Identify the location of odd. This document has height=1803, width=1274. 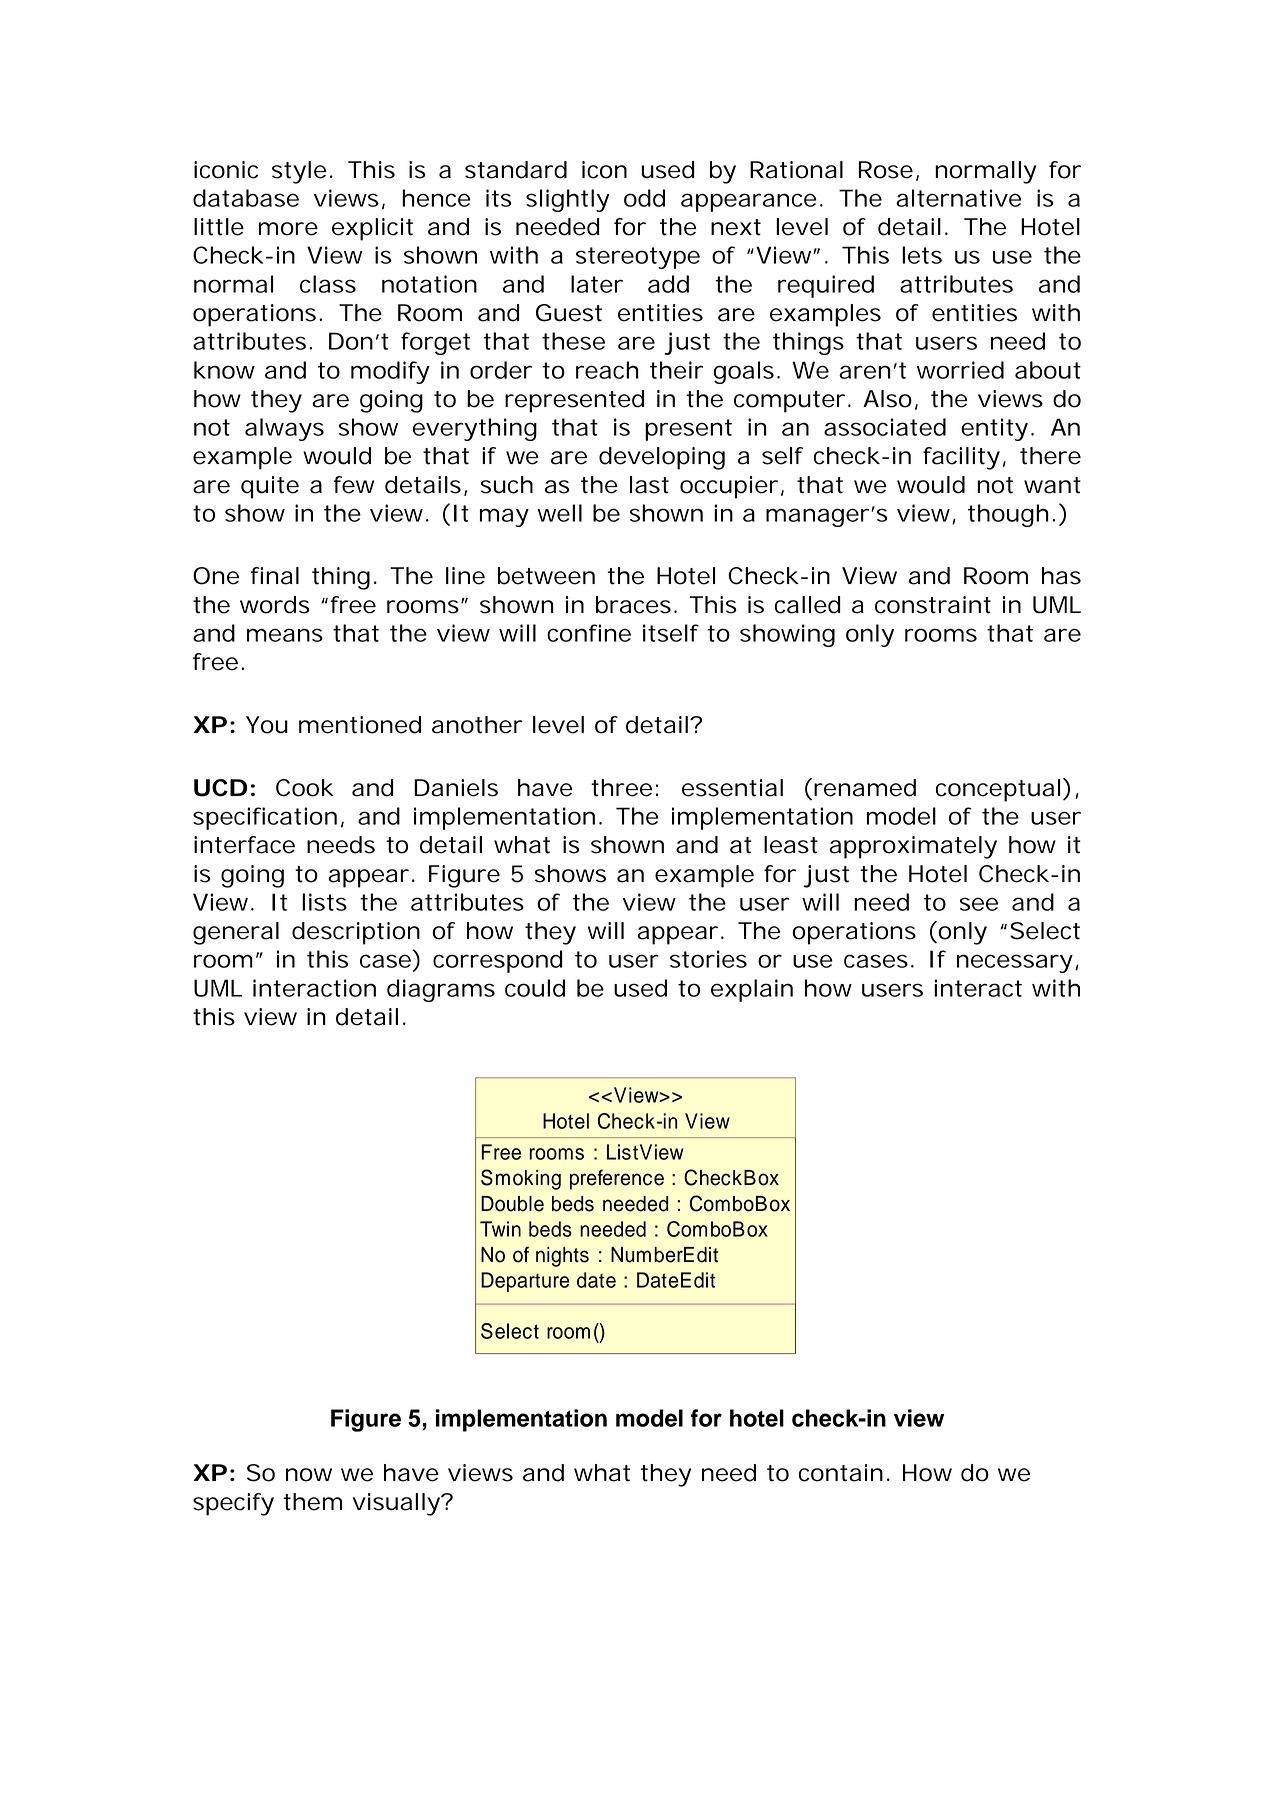
(644, 198).
